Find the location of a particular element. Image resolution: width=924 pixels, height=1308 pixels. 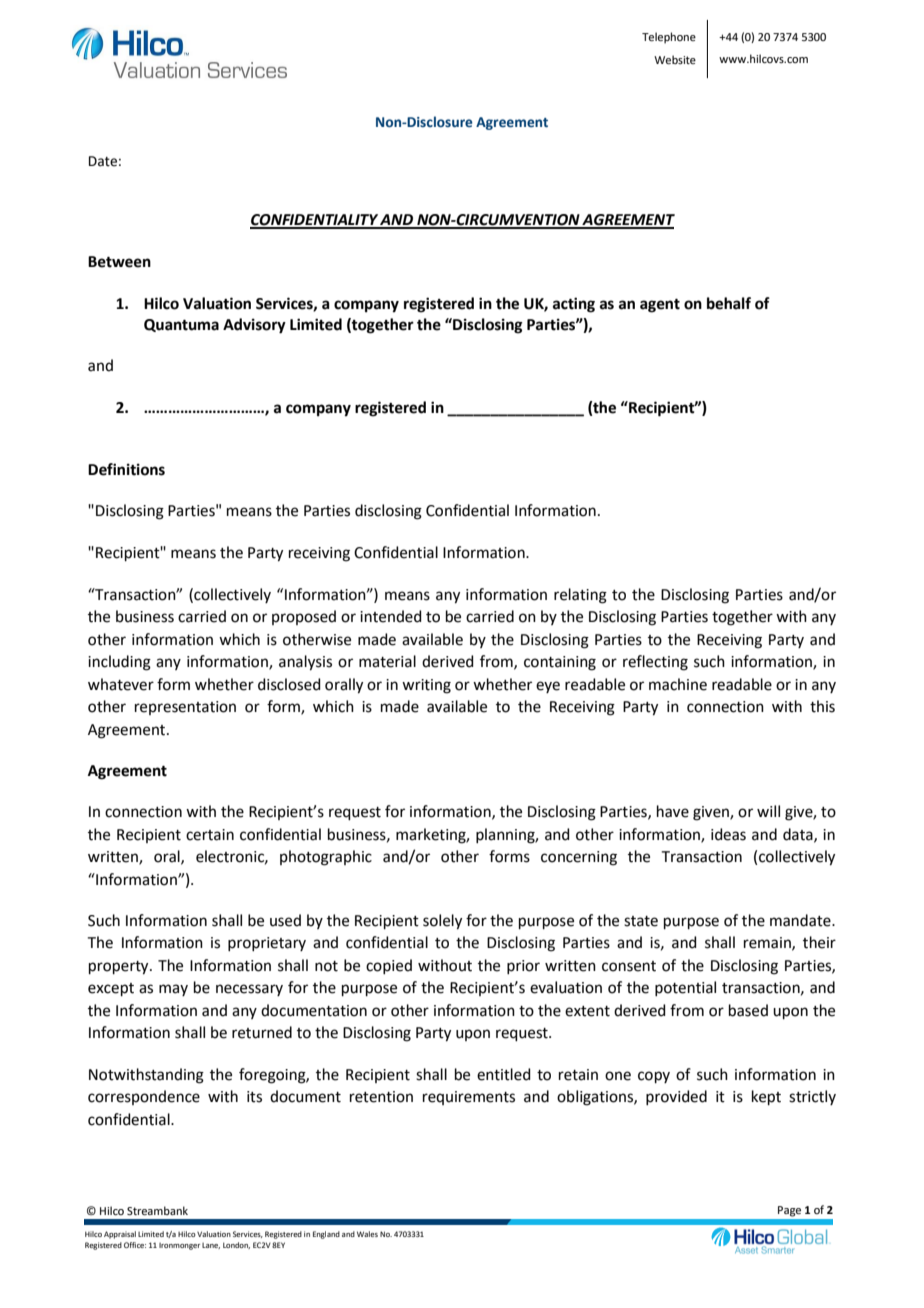

Lane is located at coordinates (211, 1246).
